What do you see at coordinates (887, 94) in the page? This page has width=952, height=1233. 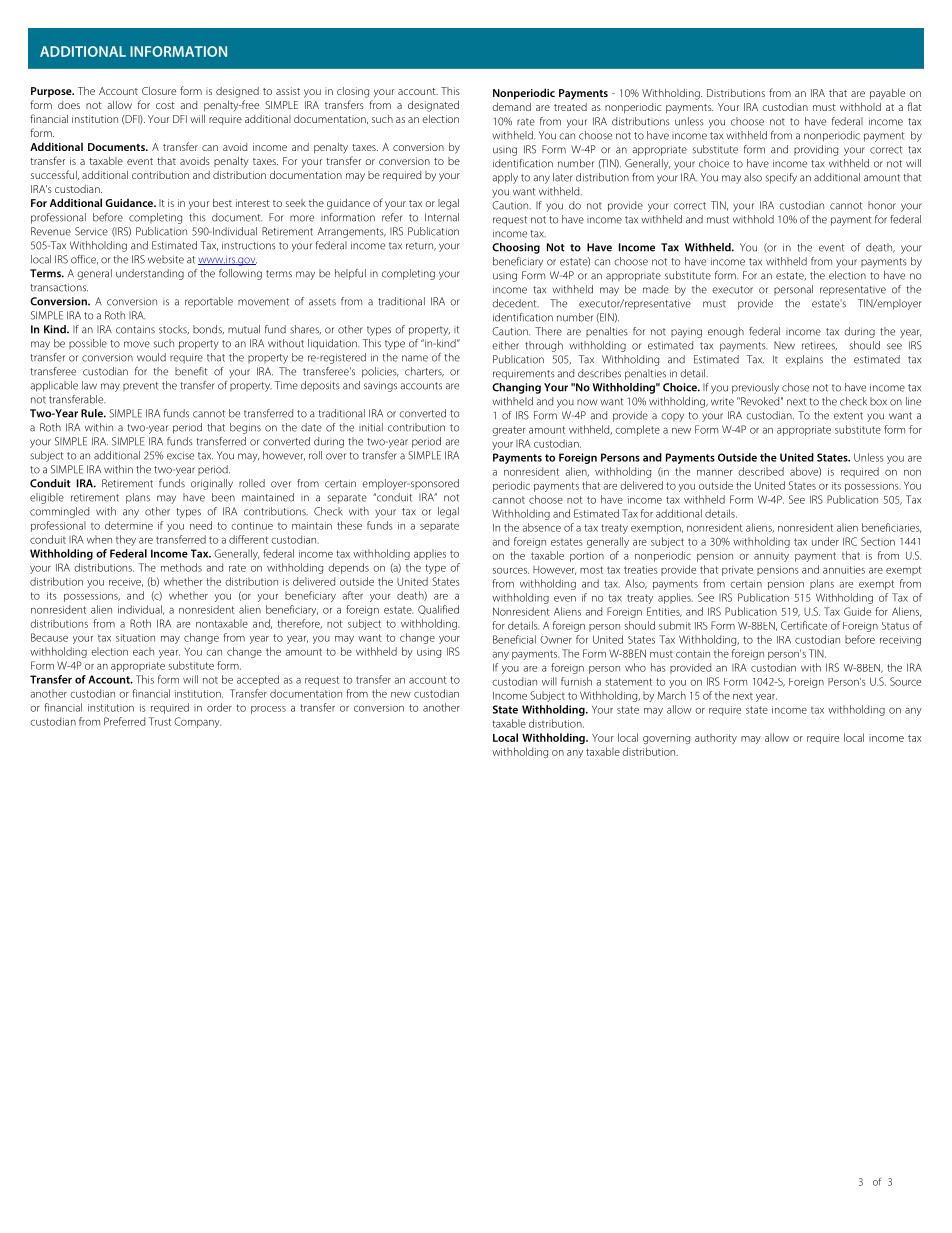 I see `payable` at bounding box center [887, 94].
